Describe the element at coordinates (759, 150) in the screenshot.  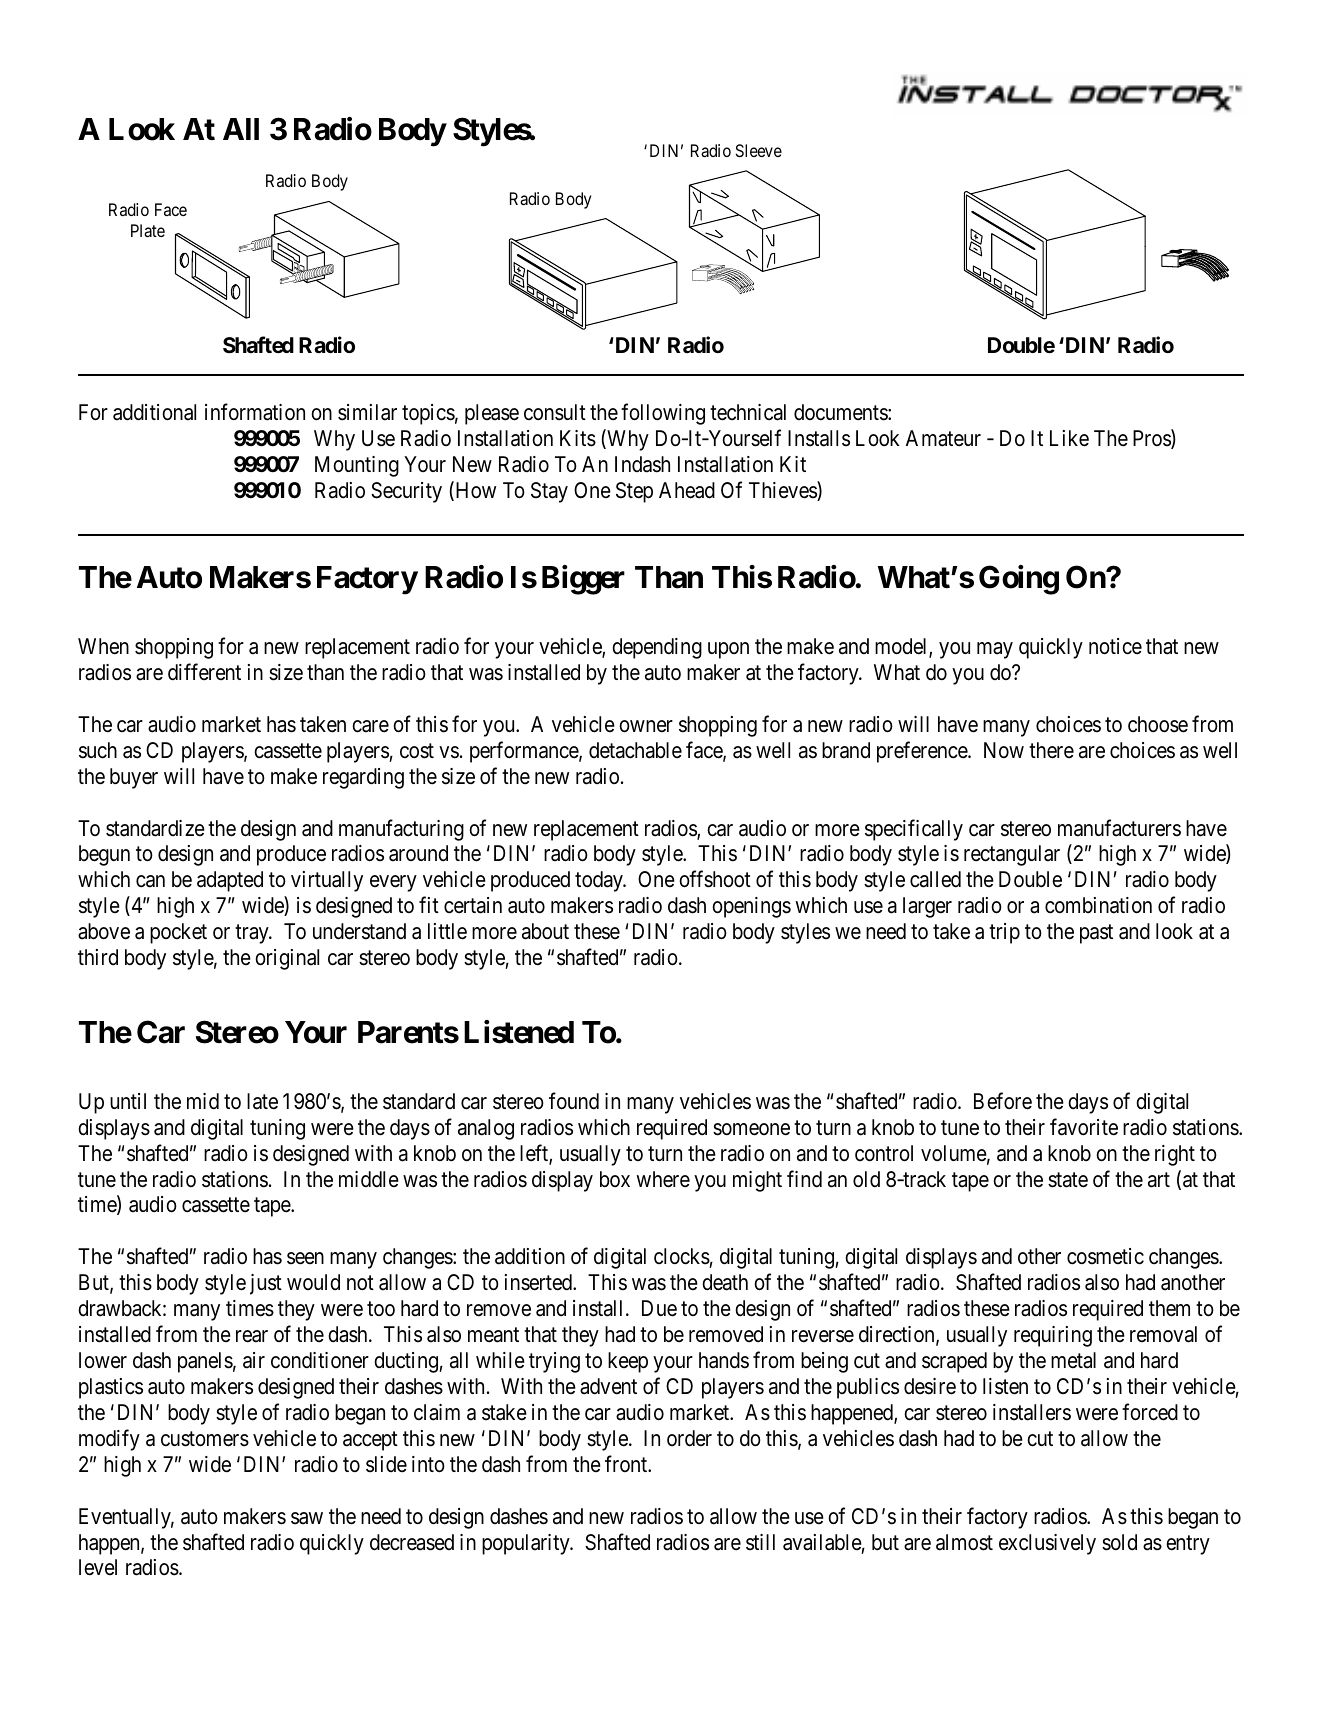
I see `Sleeve` at that location.
